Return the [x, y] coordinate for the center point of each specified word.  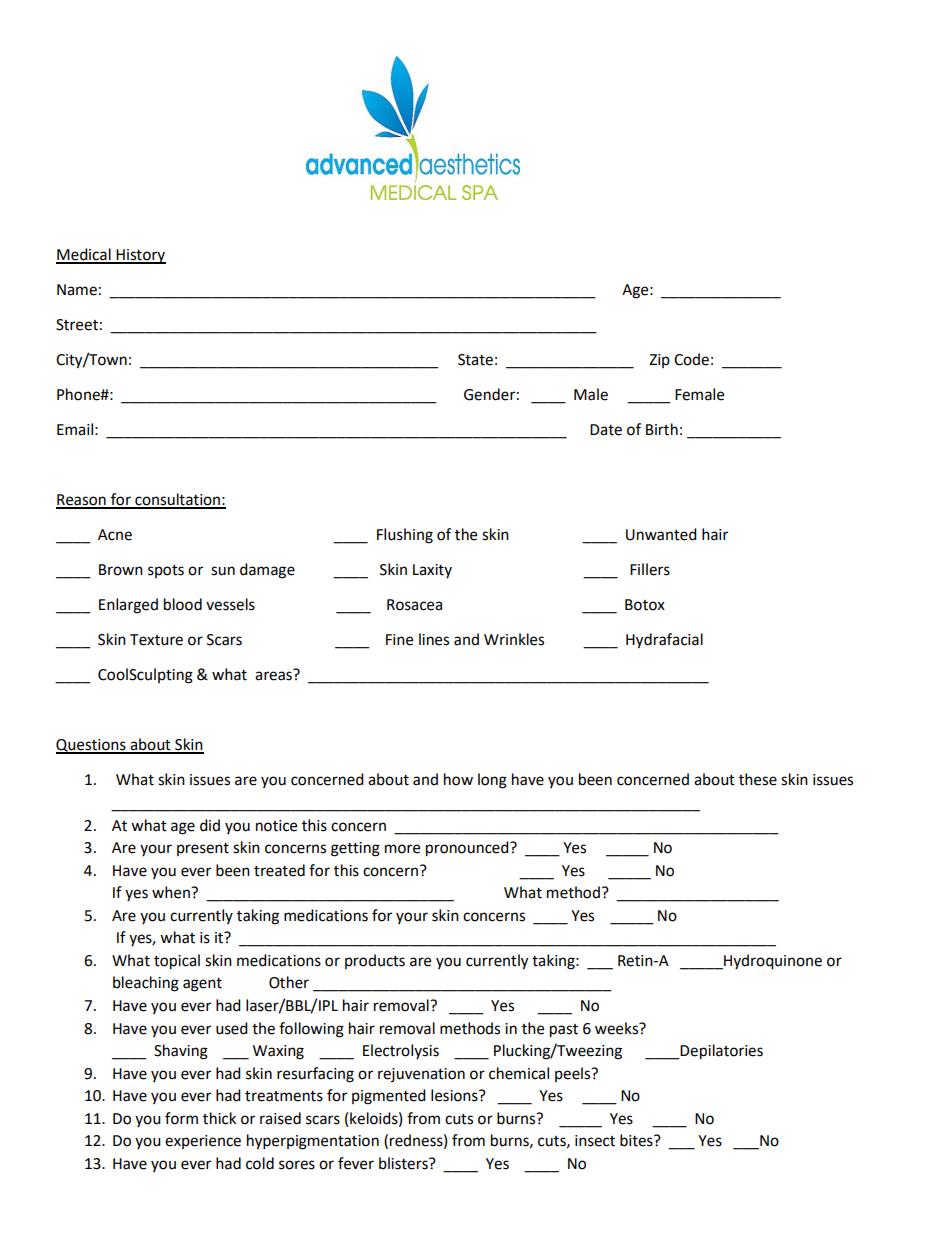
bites [637, 1140]
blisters [404, 1163]
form [181, 1118]
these [758, 779]
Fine [399, 640]
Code [691, 359]
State [475, 360]
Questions [92, 746]
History [140, 256]
